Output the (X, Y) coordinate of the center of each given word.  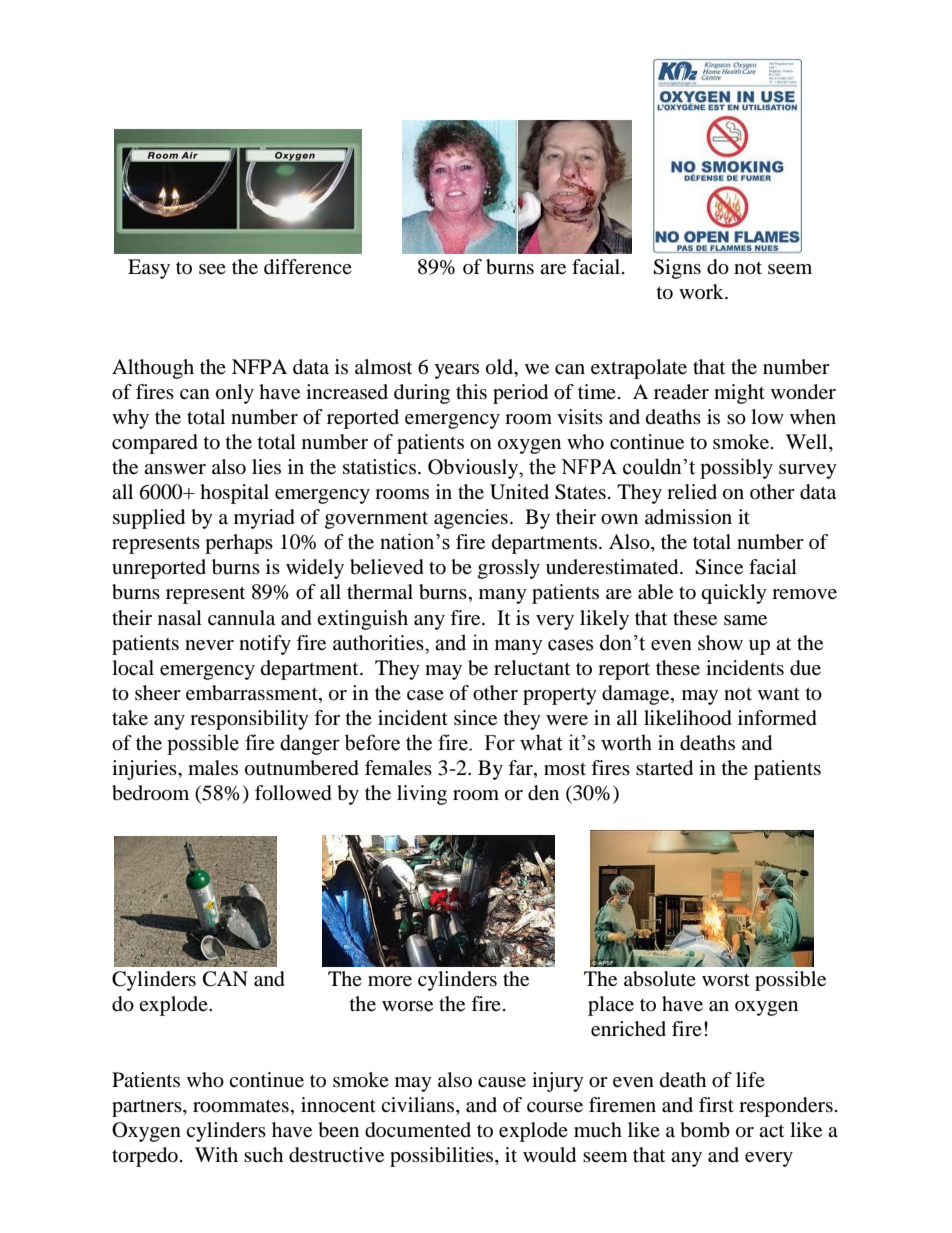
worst (726, 980)
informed (777, 718)
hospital (234, 494)
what (541, 742)
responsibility (249, 720)
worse (407, 1006)
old (501, 368)
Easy (149, 269)
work (702, 291)
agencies (471, 519)
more (390, 981)
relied (692, 492)
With (216, 1154)
